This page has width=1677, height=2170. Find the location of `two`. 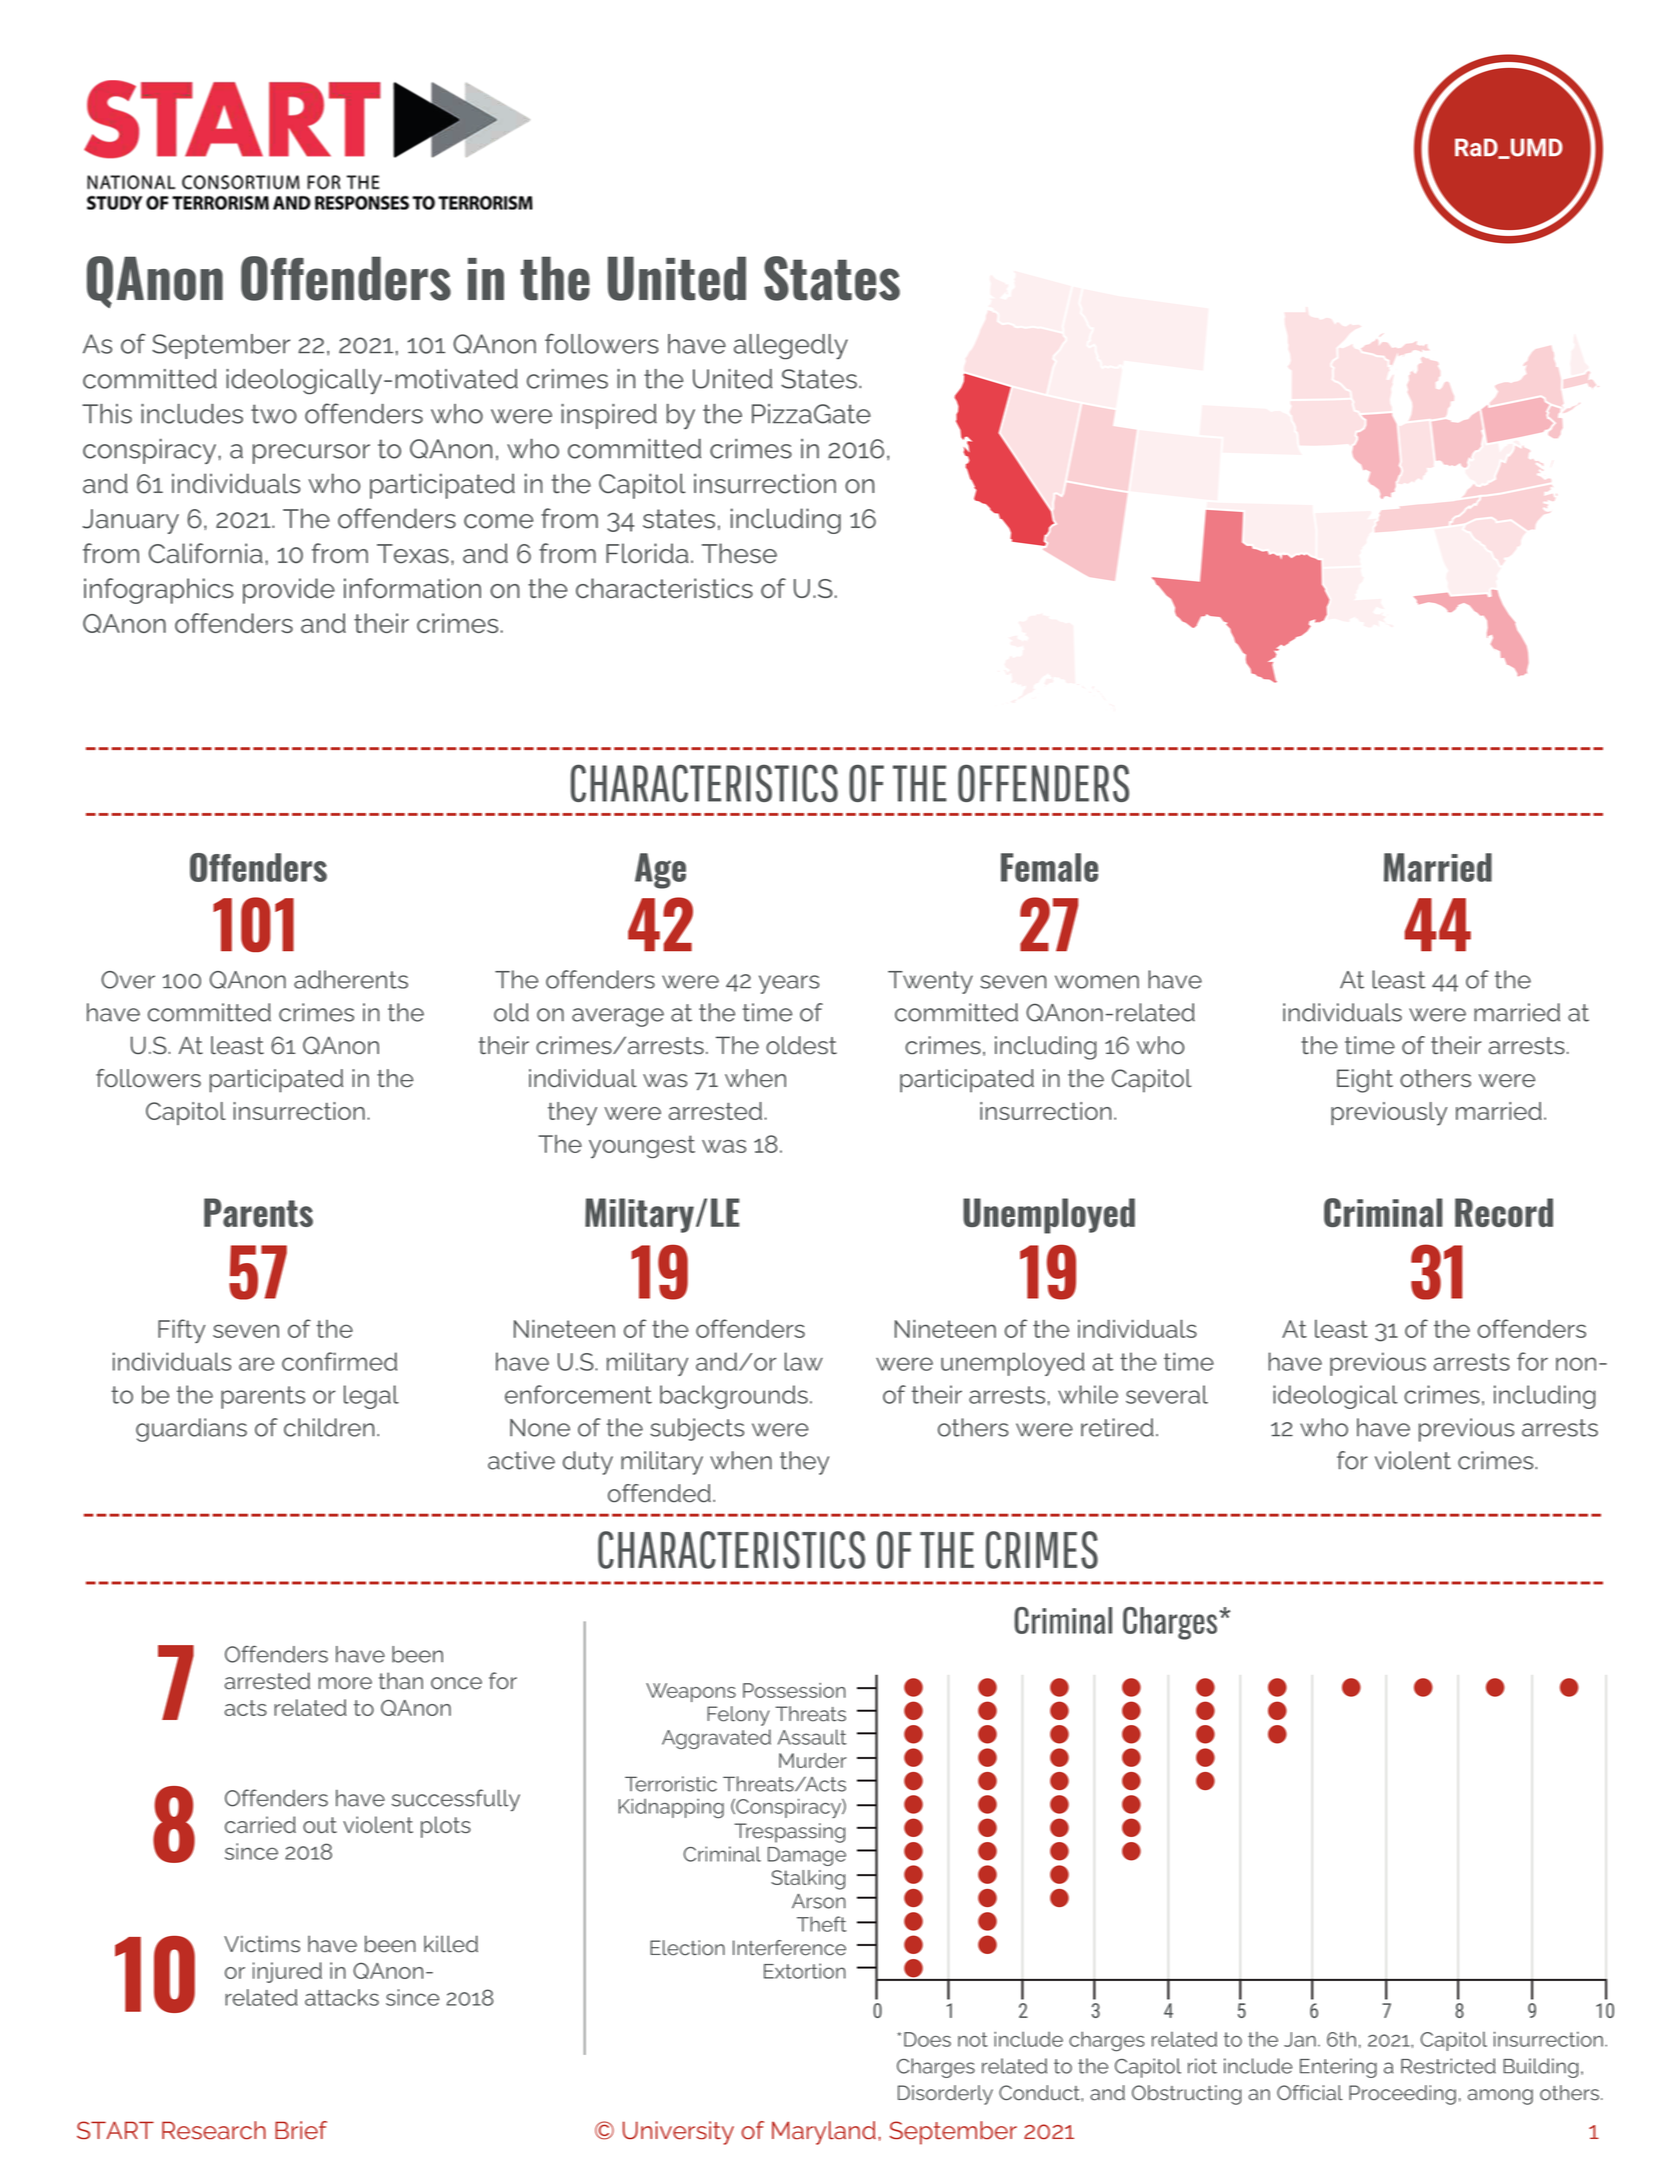

two is located at coordinates (274, 414).
